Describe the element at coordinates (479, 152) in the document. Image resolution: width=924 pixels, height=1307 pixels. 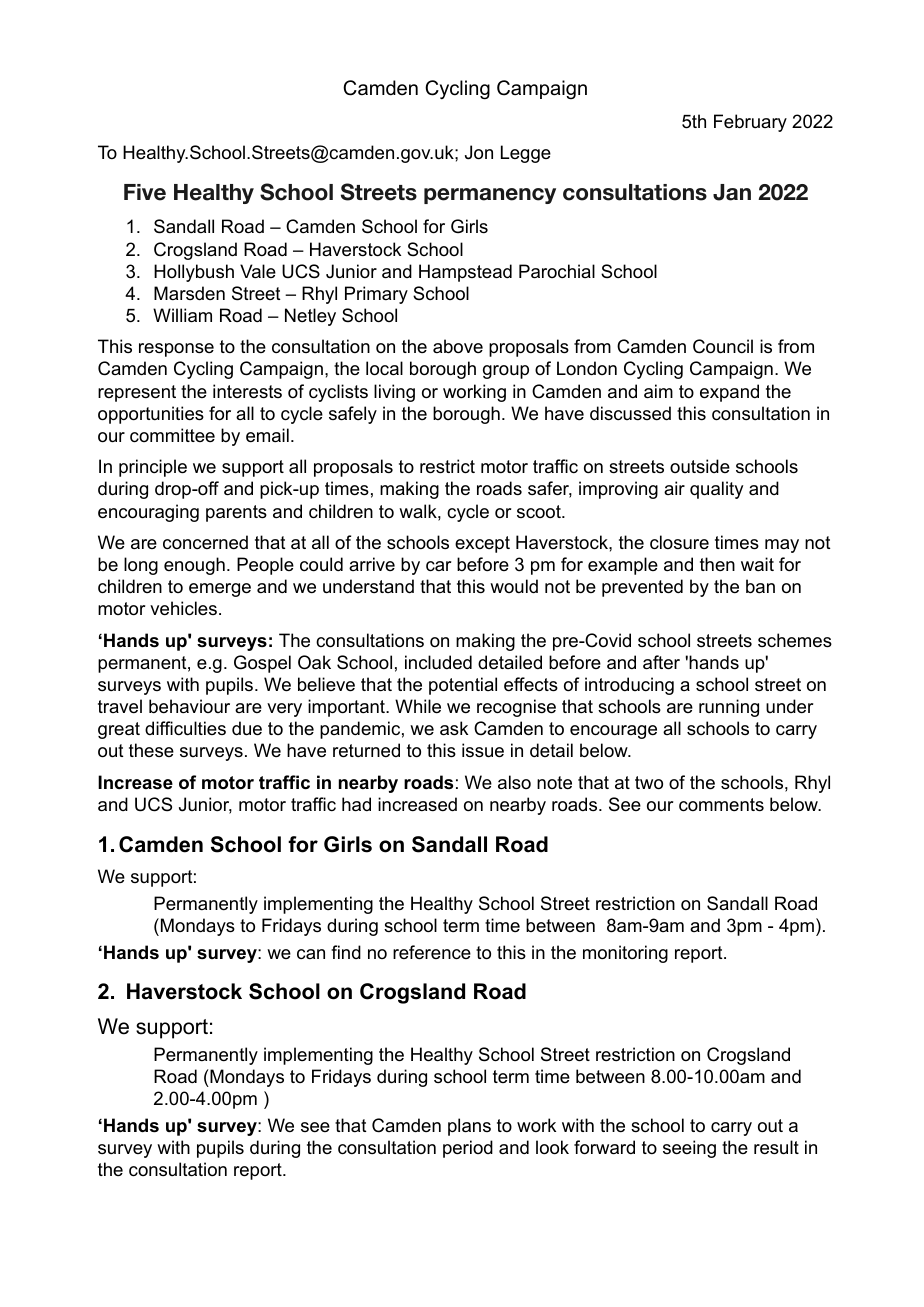
I see `Jon` at that location.
